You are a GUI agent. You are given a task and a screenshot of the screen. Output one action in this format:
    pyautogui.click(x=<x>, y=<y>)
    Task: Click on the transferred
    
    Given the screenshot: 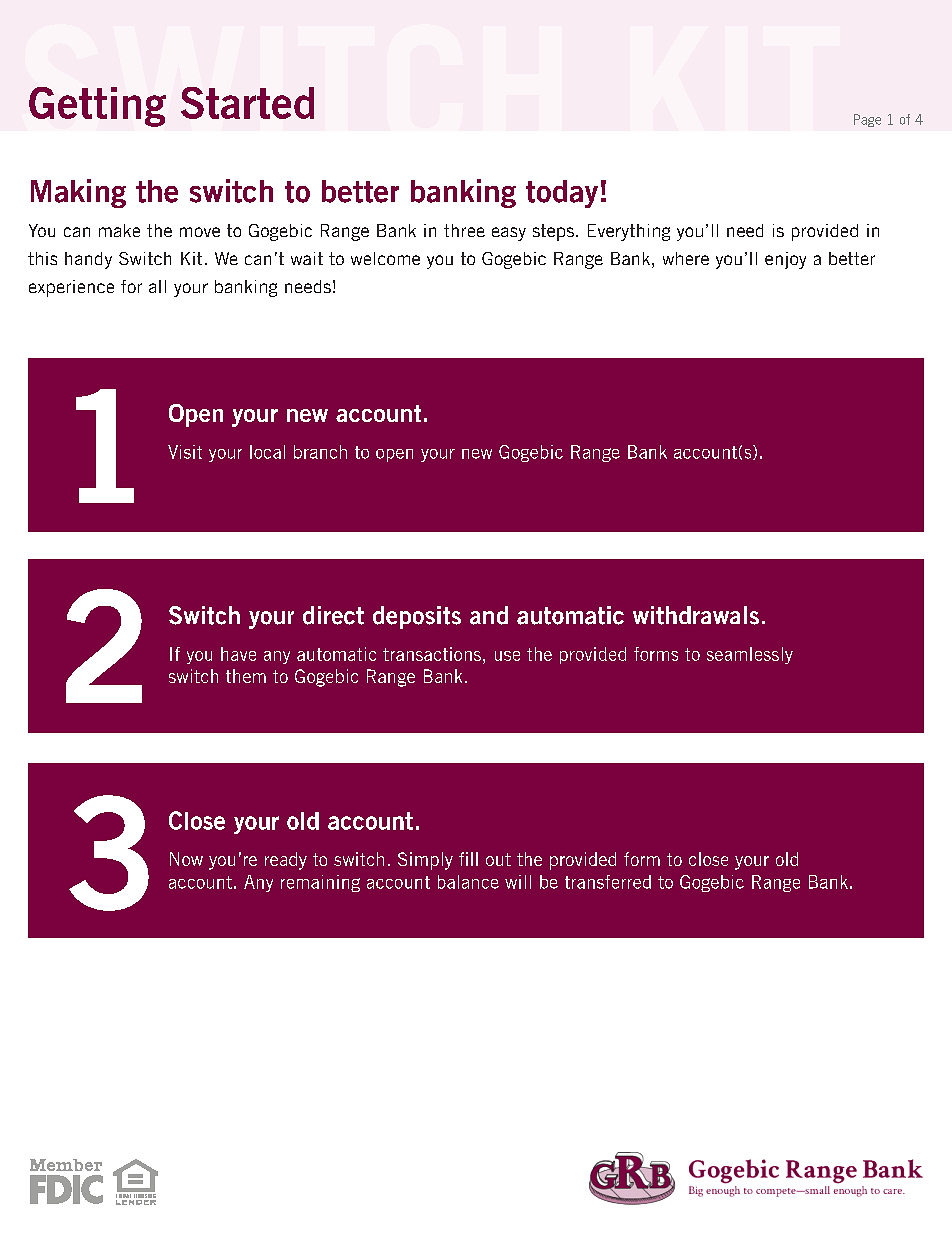 What is the action you would take?
    pyautogui.click(x=608, y=882)
